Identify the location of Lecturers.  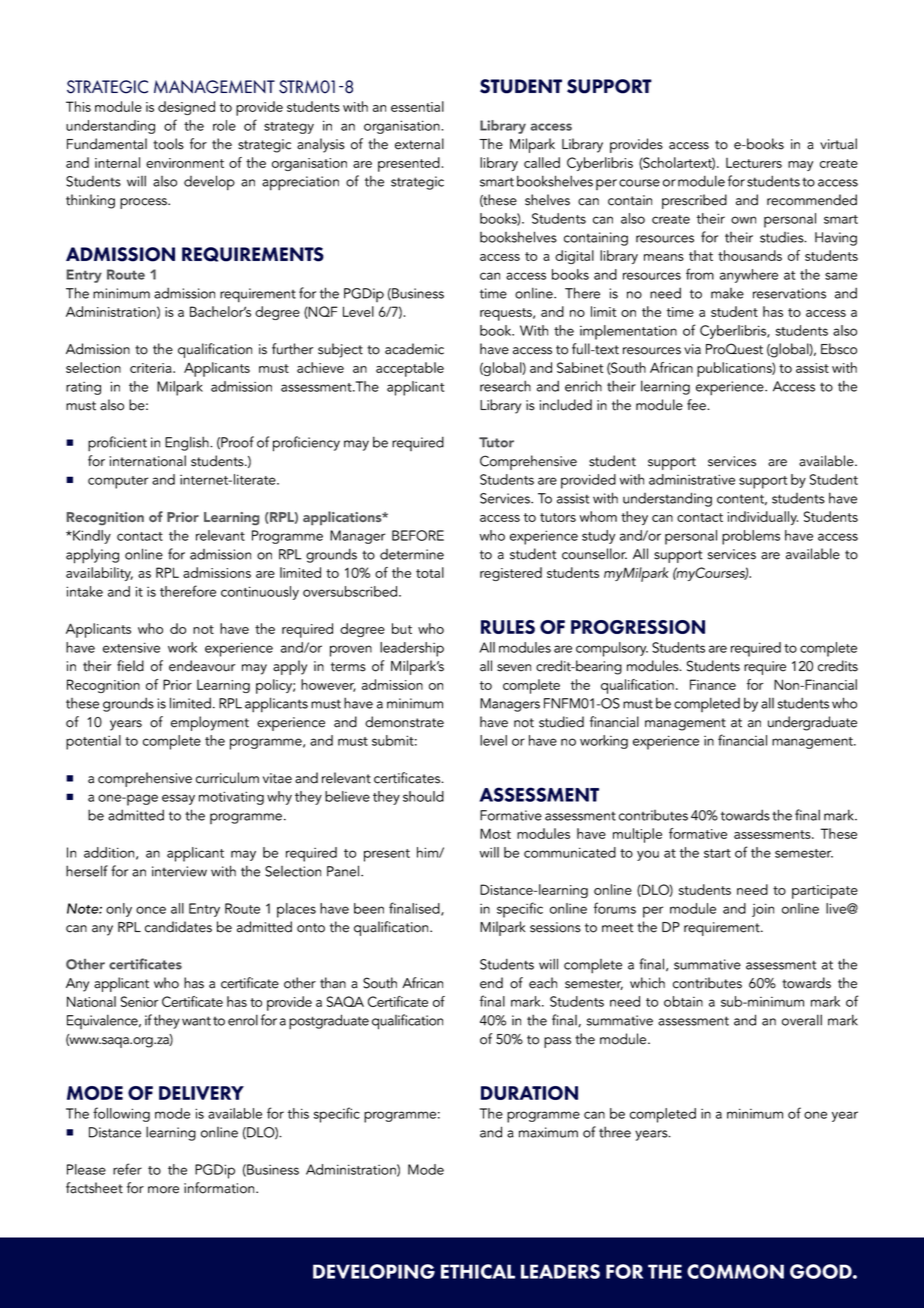
(754, 163).
